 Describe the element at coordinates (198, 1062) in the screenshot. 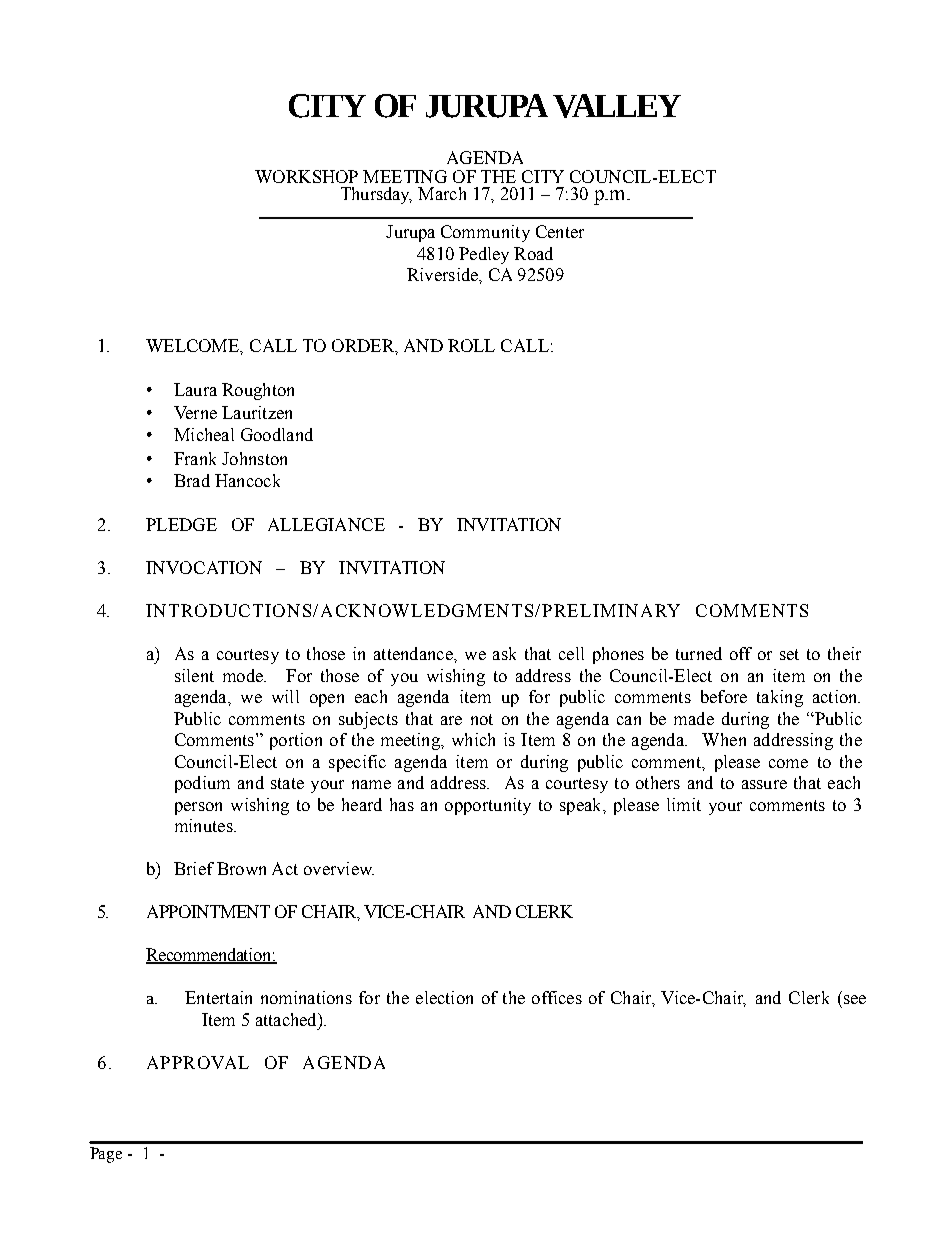

I see `APPROVAL` at that location.
